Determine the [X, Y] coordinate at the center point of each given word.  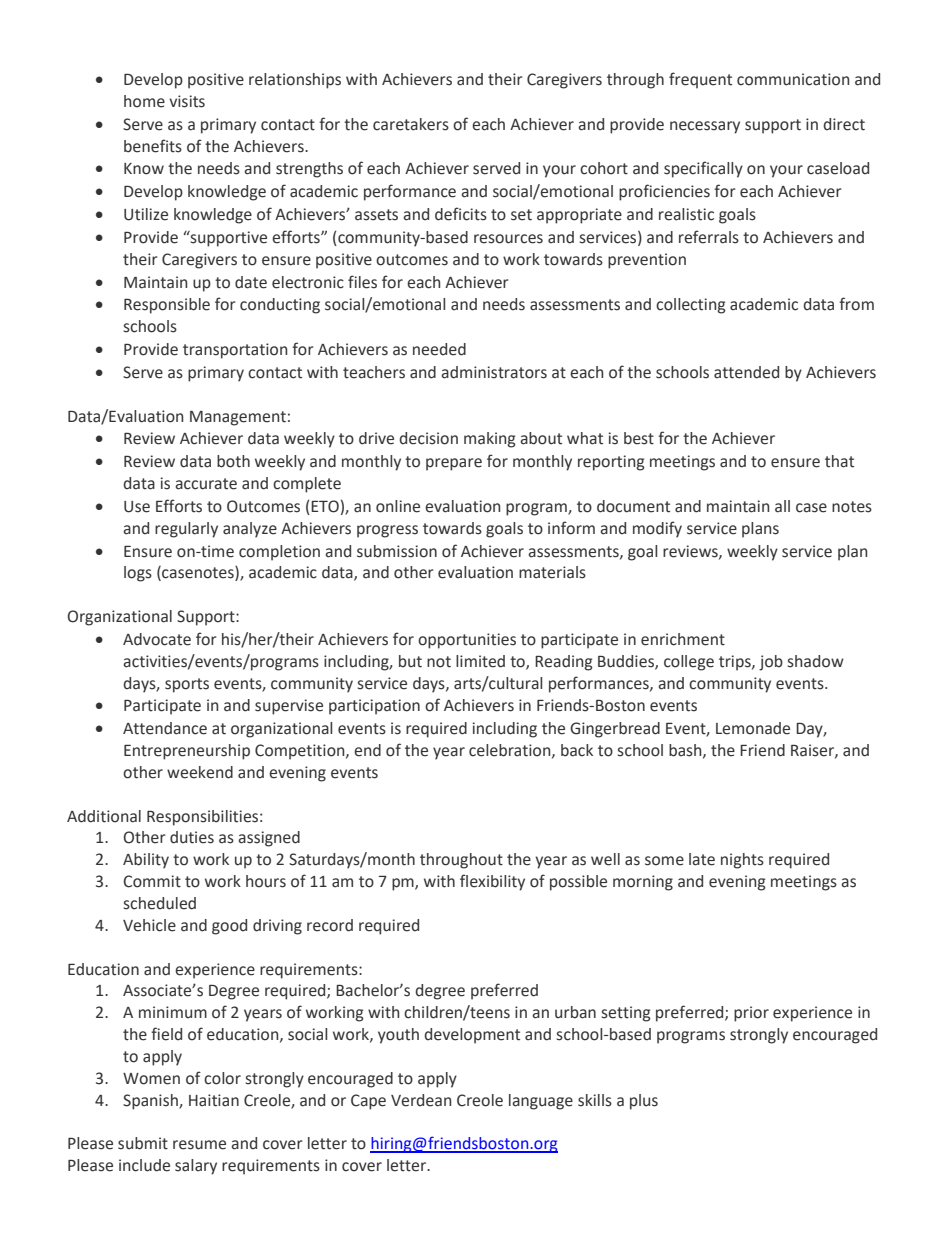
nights [742, 861]
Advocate [157, 639]
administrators [494, 372]
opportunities [467, 641]
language [541, 1102]
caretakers [411, 124]
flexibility [492, 882]
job [771, 663]
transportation [235, 351]
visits [187, 101]
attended [746, 372]
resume [199, 1145]
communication [793, 79]
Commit [152, 881]
